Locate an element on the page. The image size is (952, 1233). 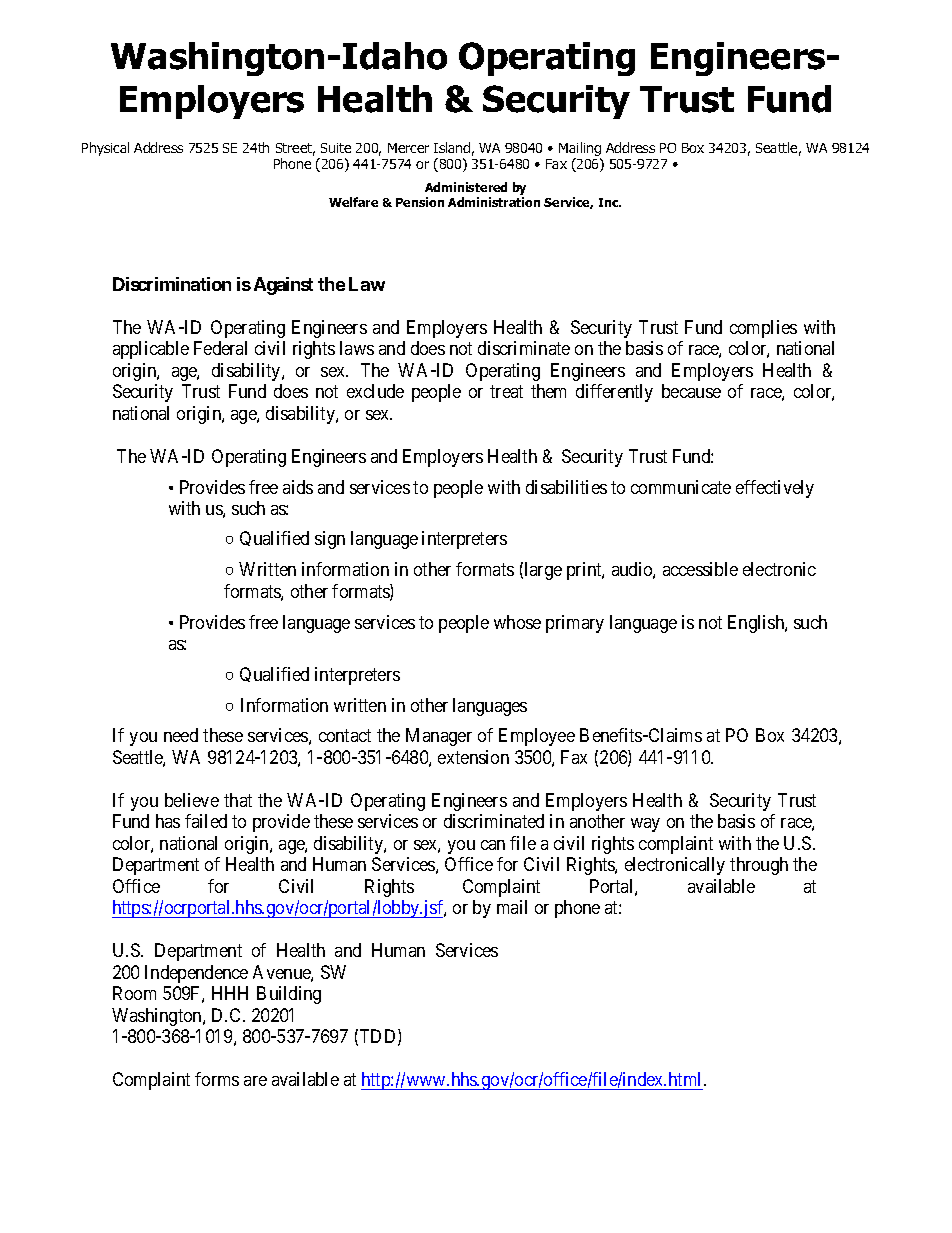
Manager is located at coordinates (439, 737).
